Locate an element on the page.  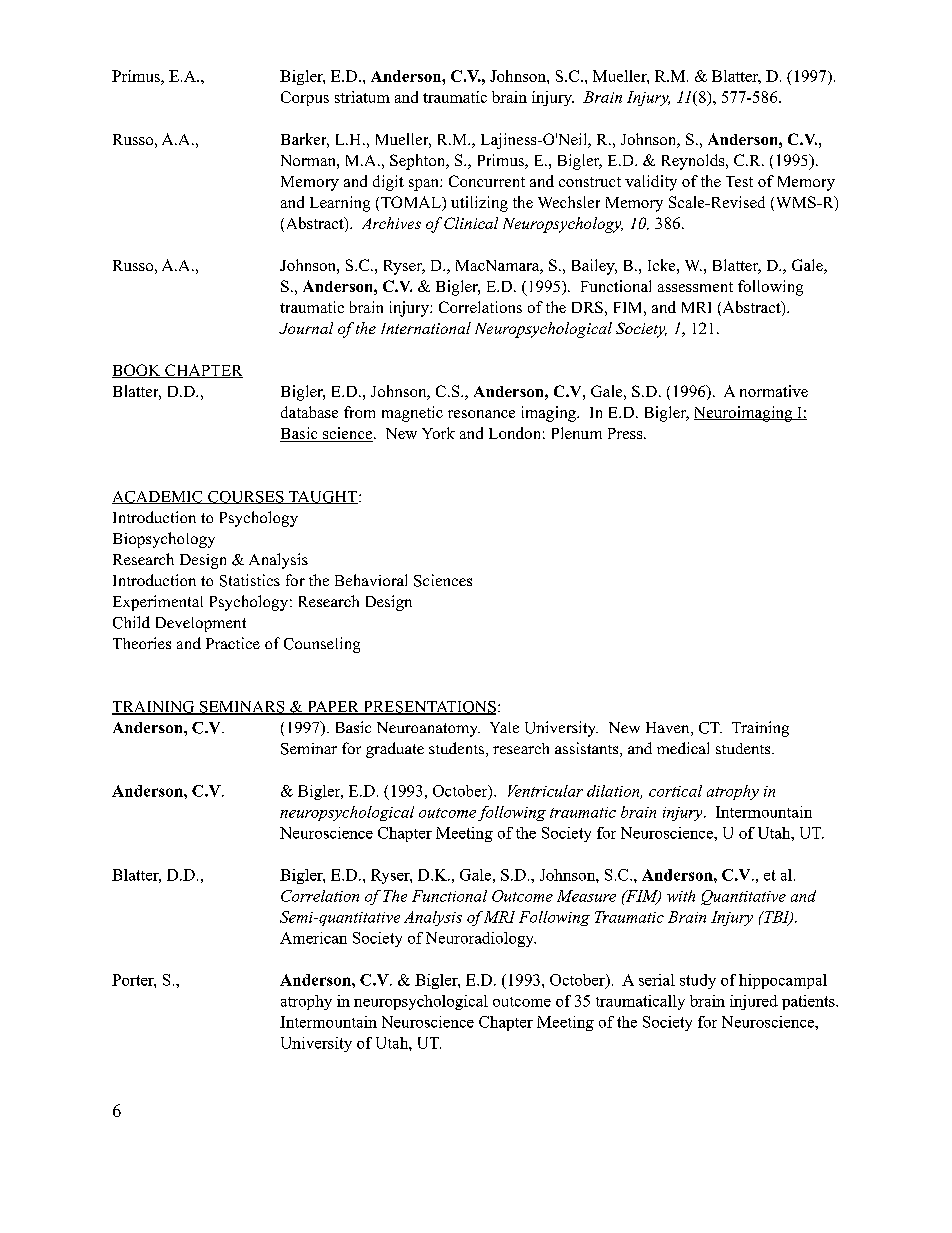
American is located at coordinates (313, 938).
